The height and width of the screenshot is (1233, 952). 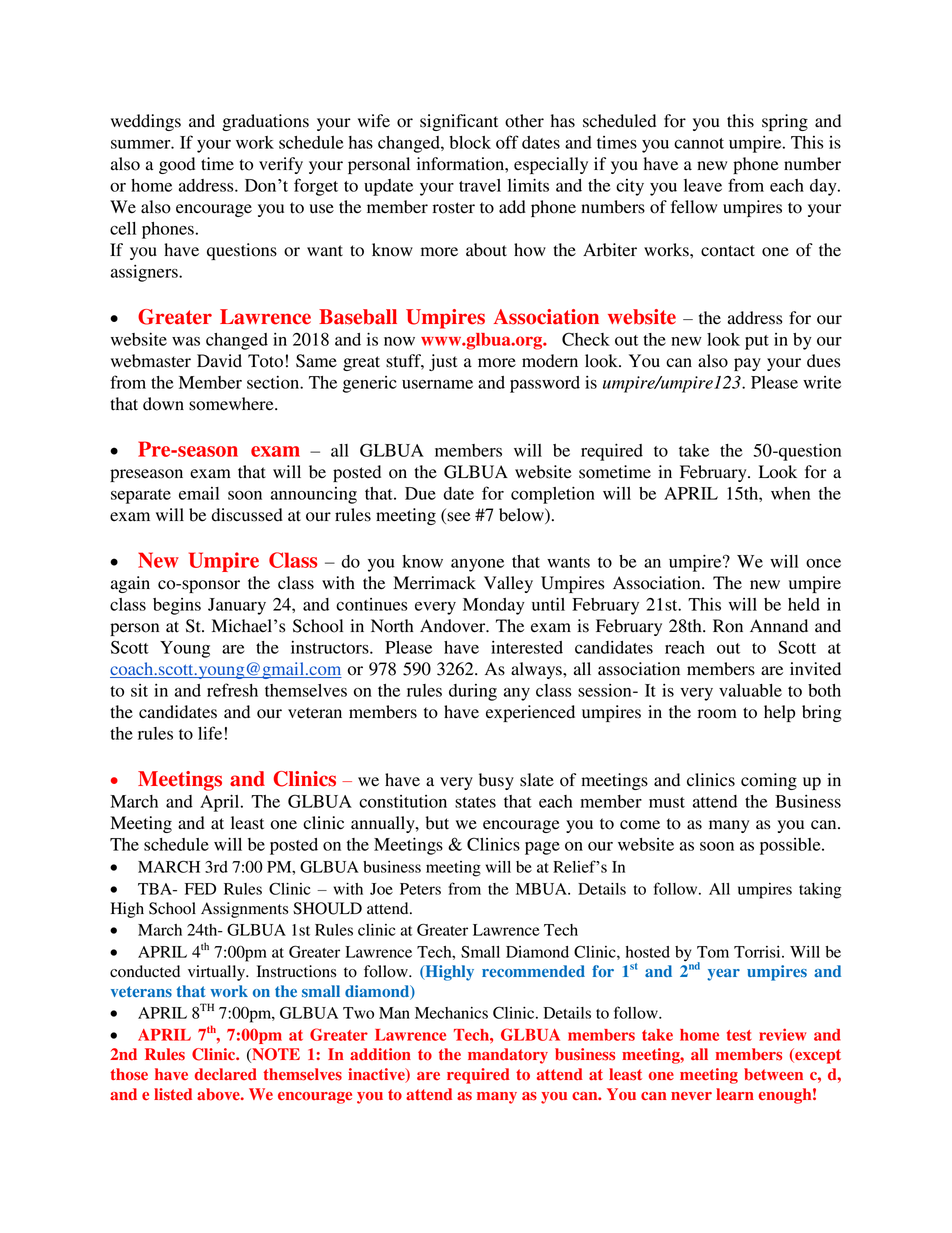 I want to click on between, so click(x=773, y=1074).
